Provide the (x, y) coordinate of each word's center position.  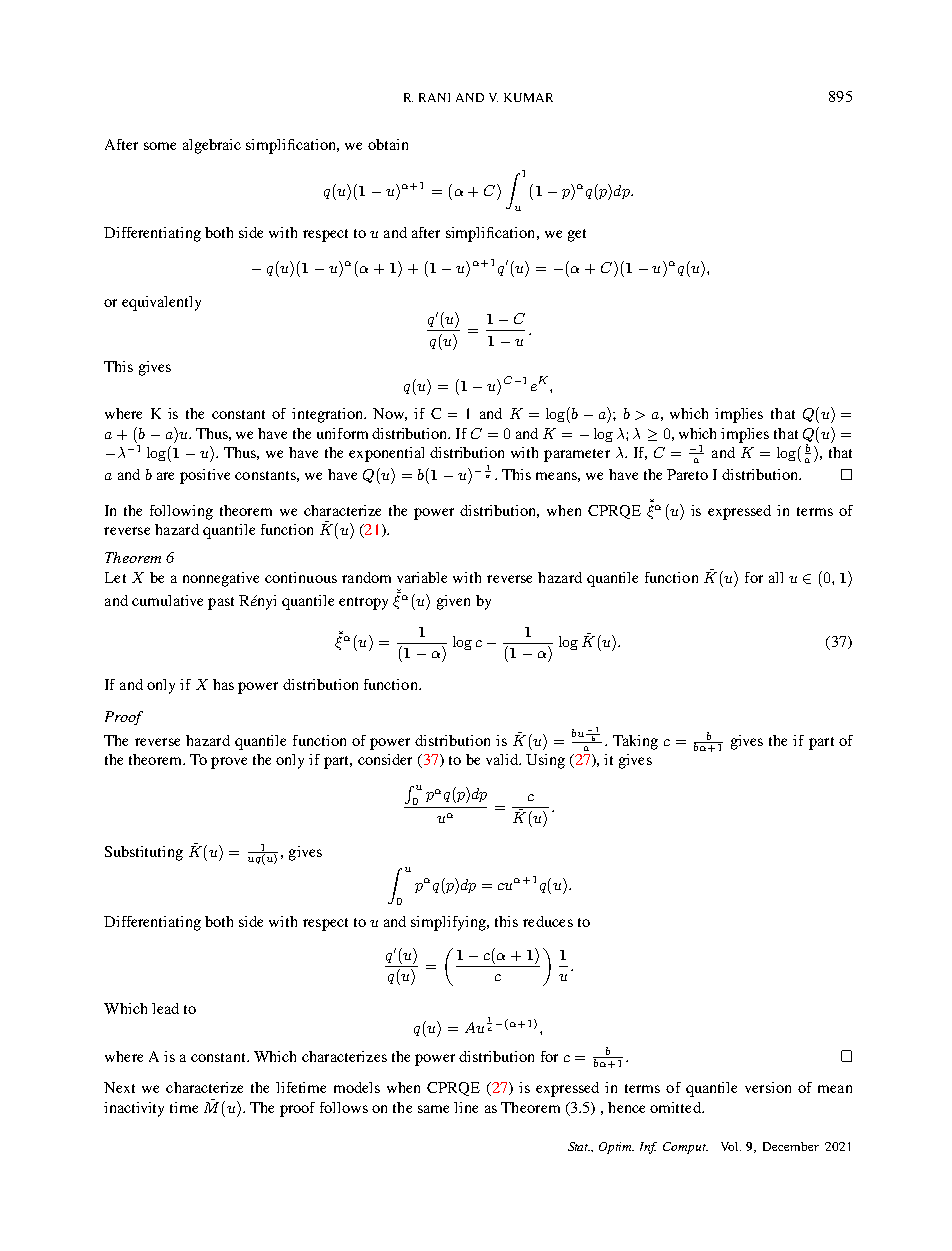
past (221, 603)
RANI (434, 97)
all (776, 577)
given (453, 602)
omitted (676, 1107)
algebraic (212, 146)
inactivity (134, 1109)
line (466, 1107)
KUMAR (528, 97)
